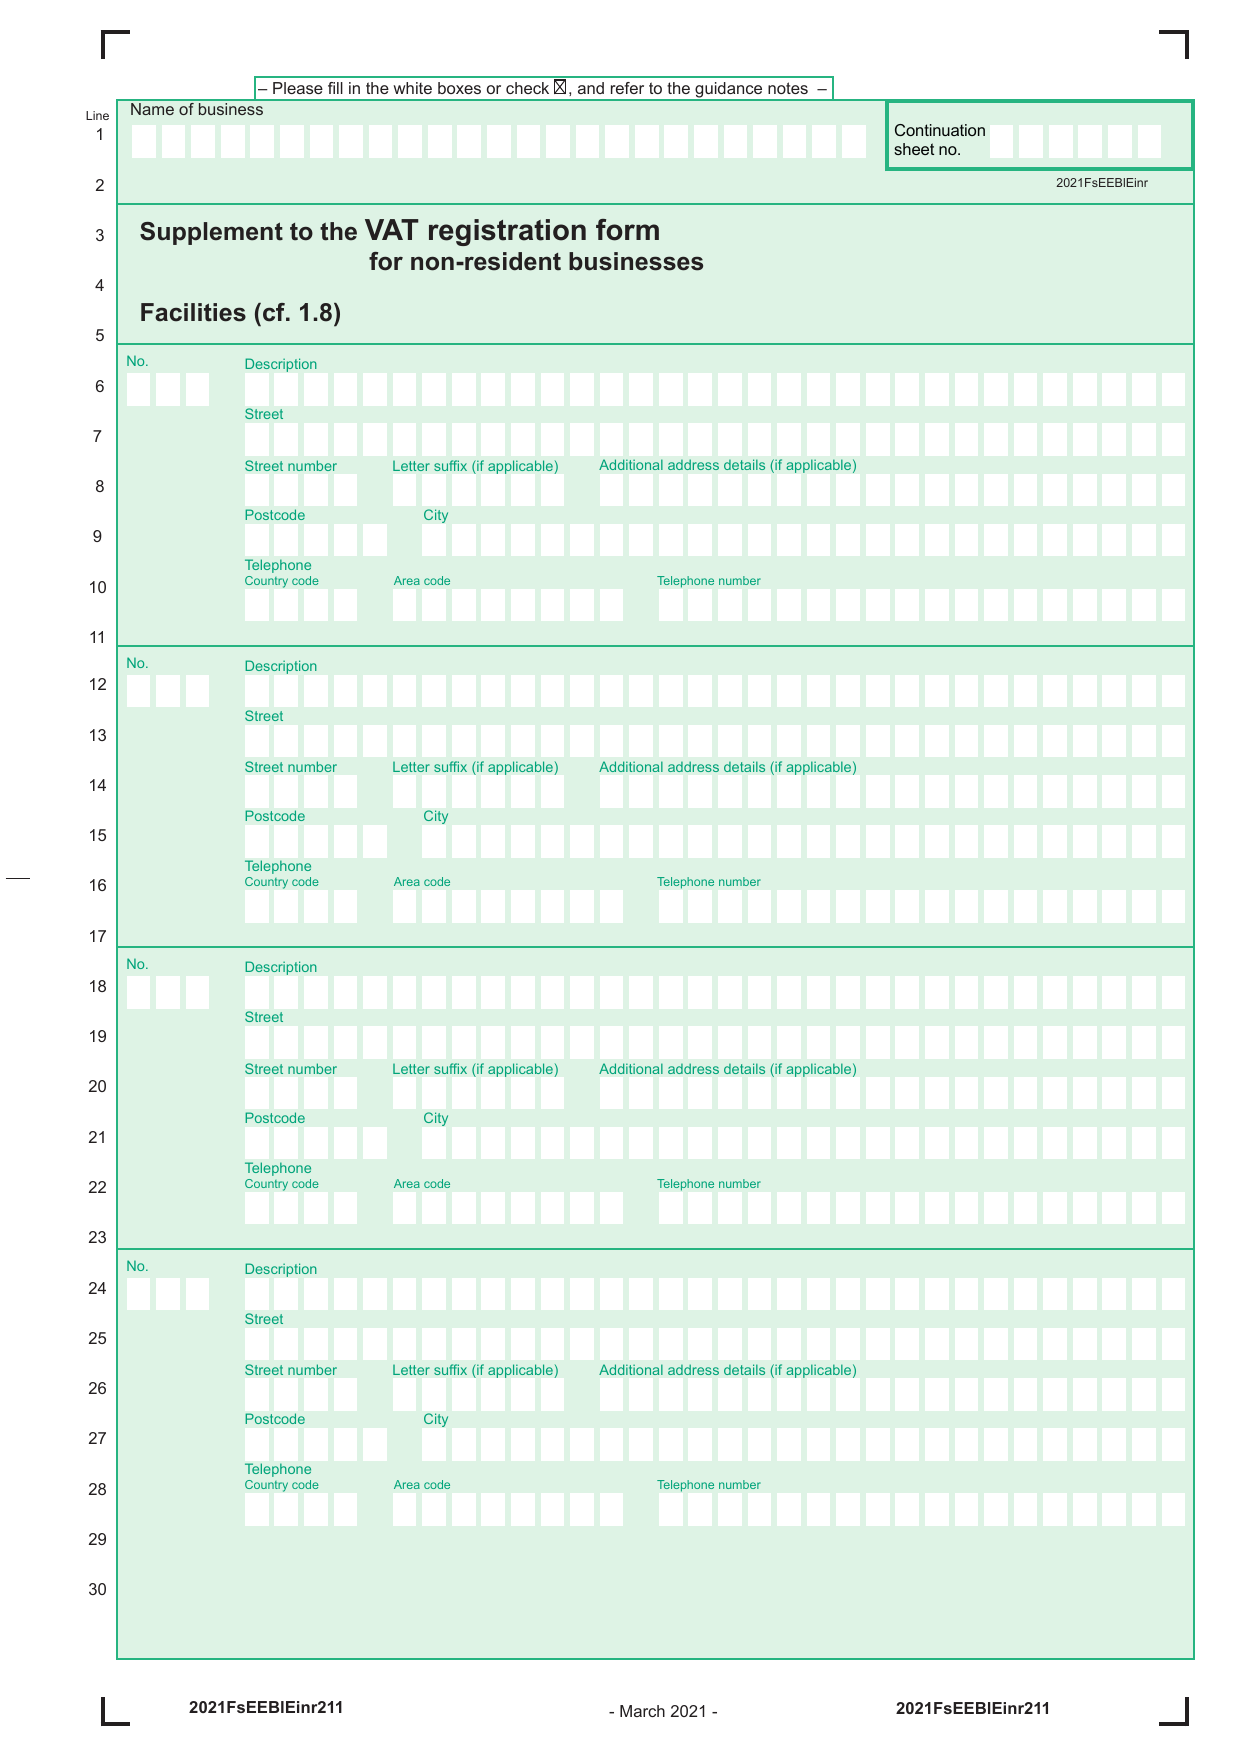 Image resolution: width=1242 pixels, height=1756 pixels. Describe the element at coordinates (507, 232) in the page. I see `registration` at that location.
